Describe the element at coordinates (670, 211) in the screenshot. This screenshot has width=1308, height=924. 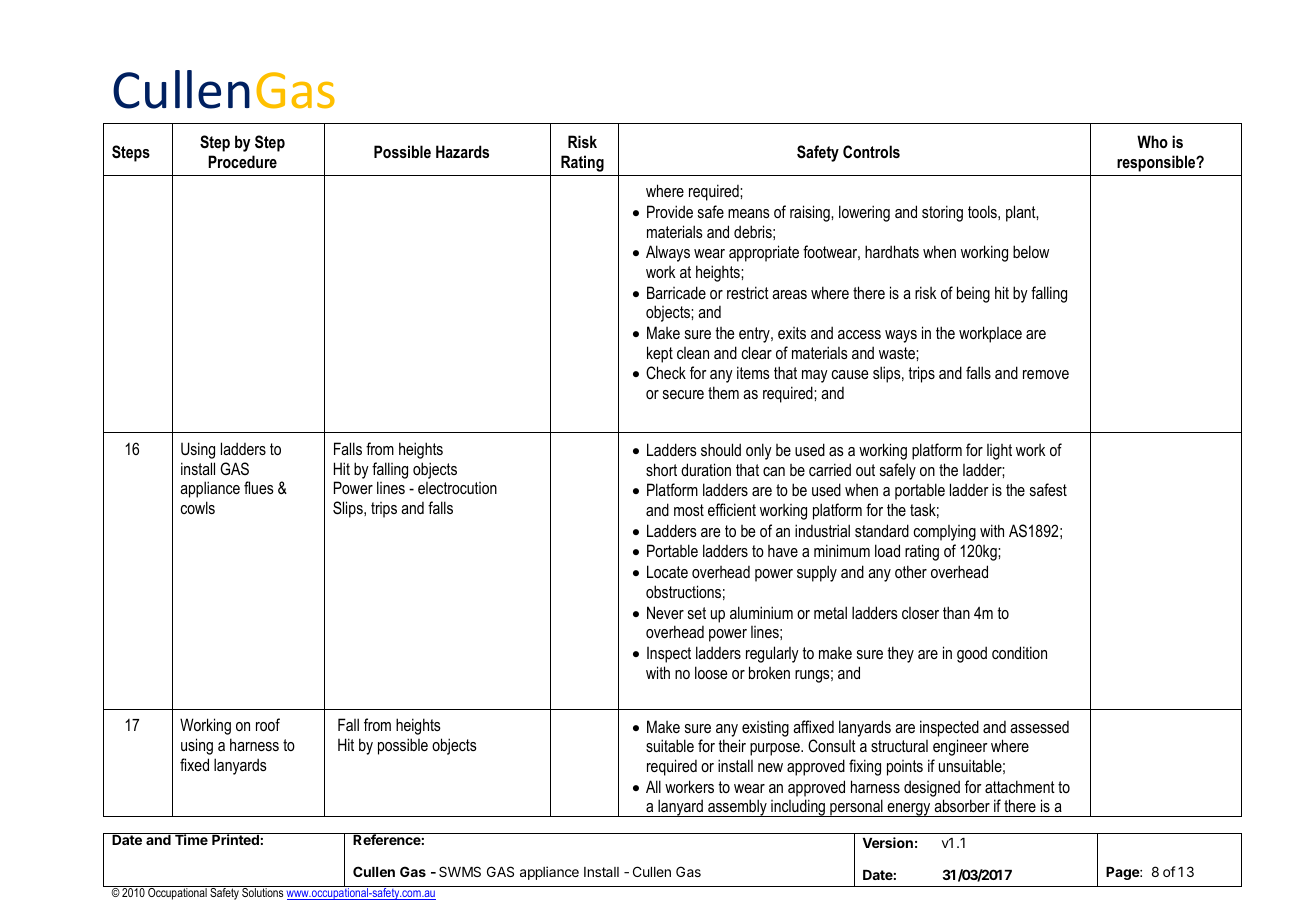
I see `Provide` at that location.
